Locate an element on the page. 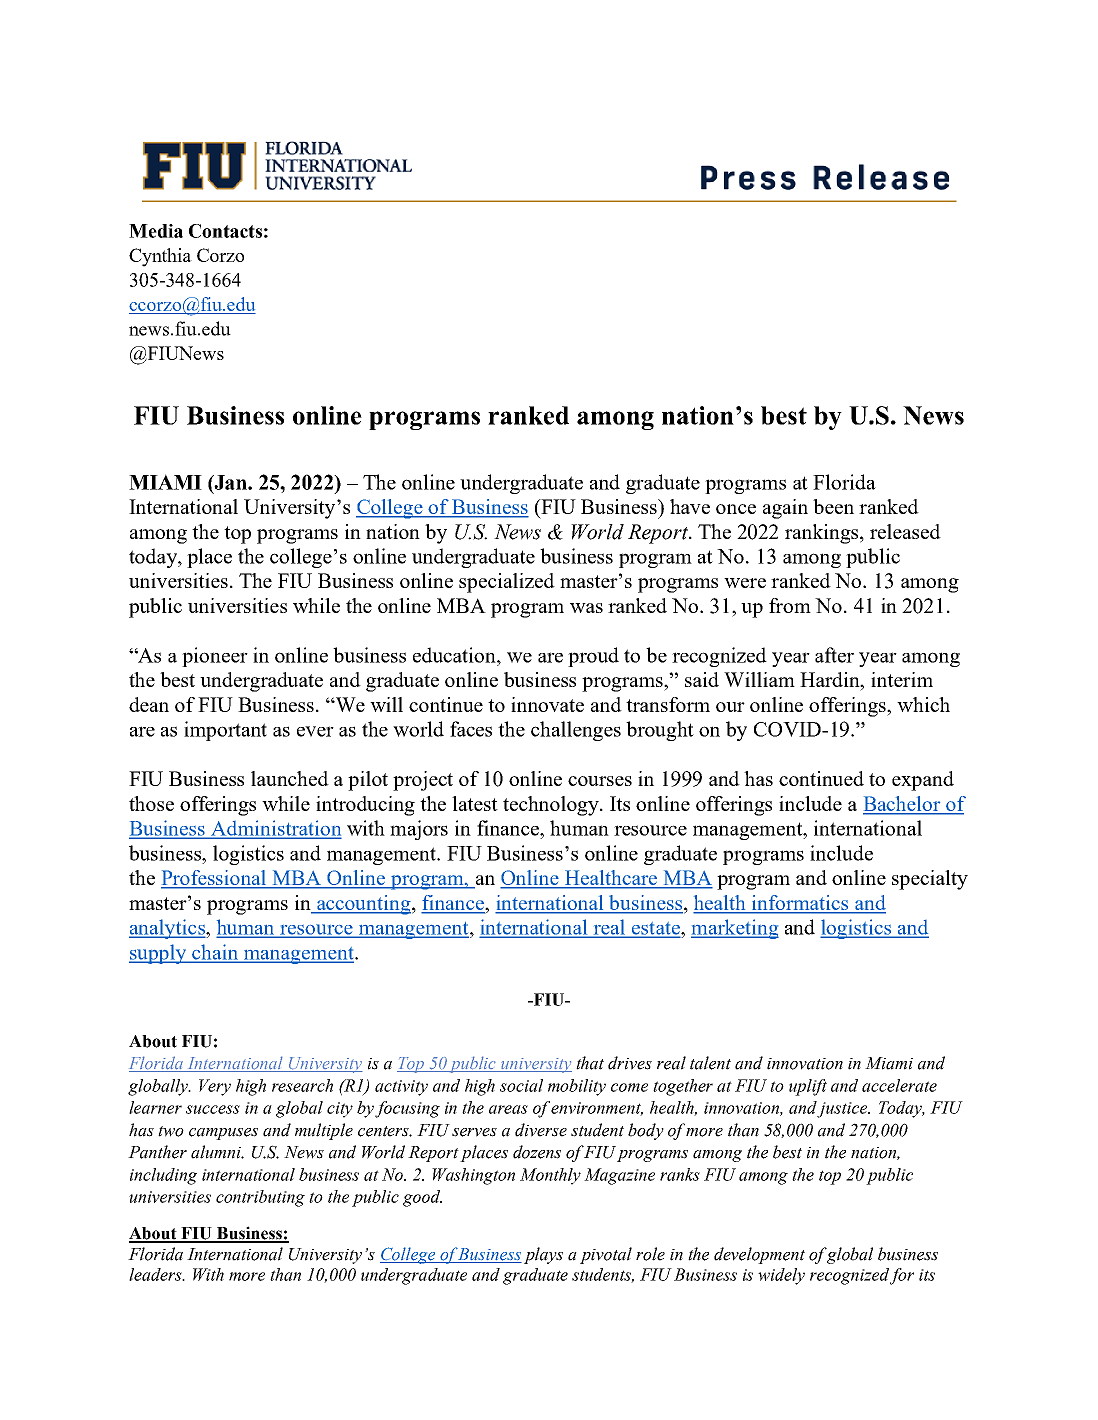 Image resolution: width=1098 pixels, height=1420 pixels. pioneer is located at coordinates (215, 657).
